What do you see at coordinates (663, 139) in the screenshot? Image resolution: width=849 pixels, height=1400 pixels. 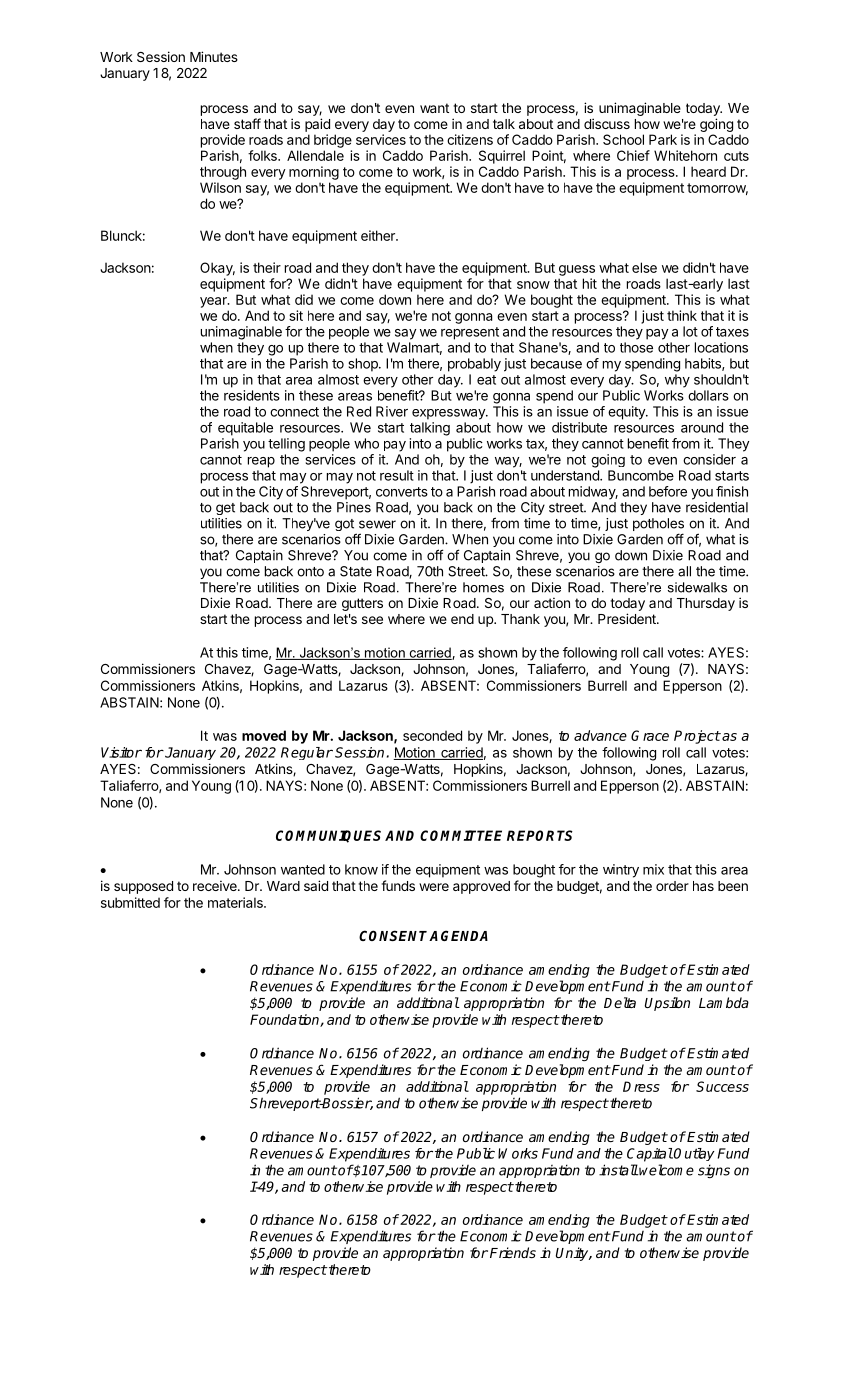 I see `Park` at bounding box center [663, 139].
